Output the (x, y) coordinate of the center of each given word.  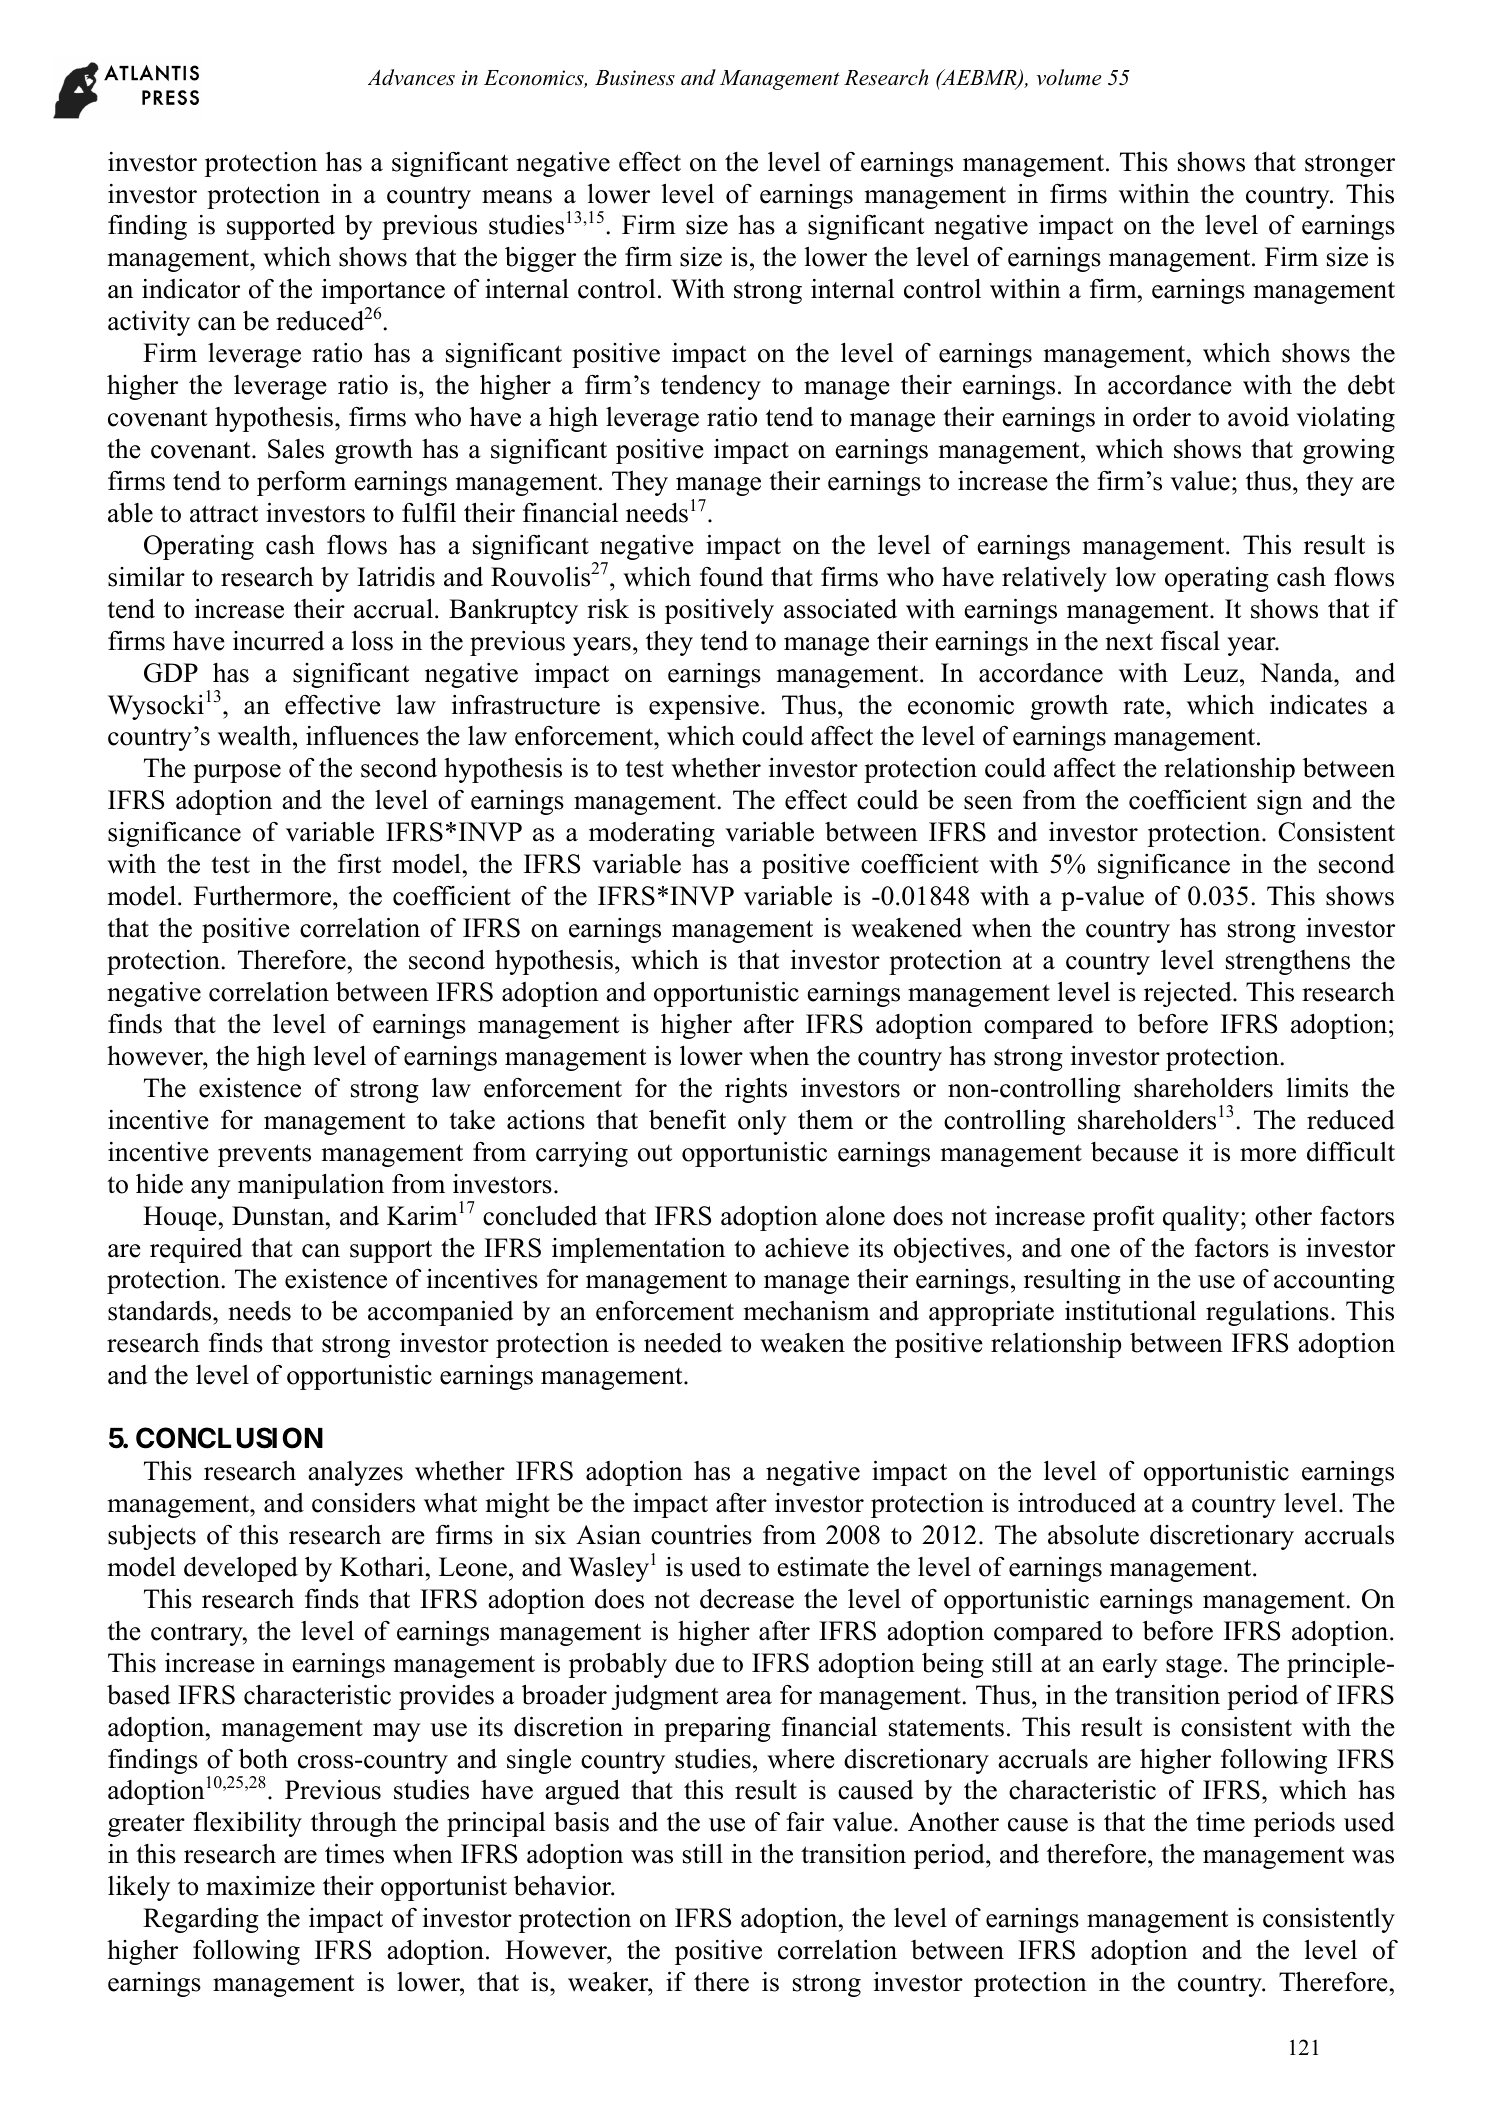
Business (635, 78)
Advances (411, 77)
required (196, 1250)
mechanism (807, 1310)
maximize (260, 1886)
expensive (704, 707)
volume (1069, 77)
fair (805, 1822)
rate (1145, 706)
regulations (1267, 1313)
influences (362, 735)
